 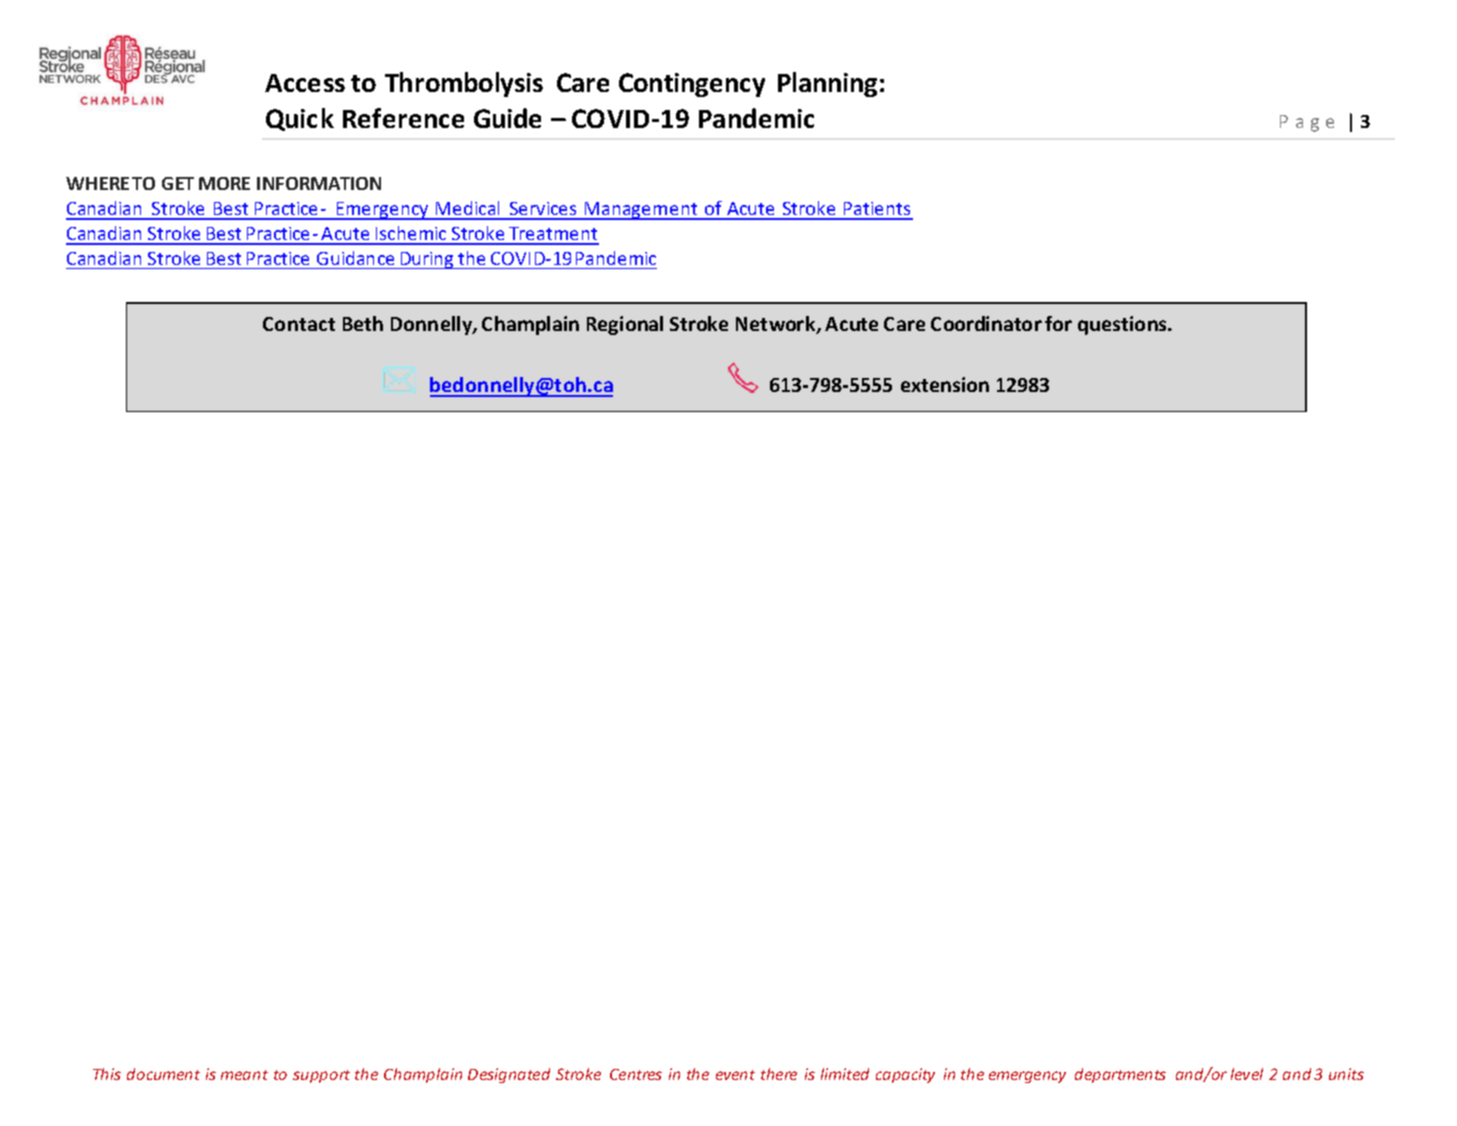 What do you see at coordinates (300, 119) in the screenshot?
I see `Quick` at bounding box center [300, 119].
